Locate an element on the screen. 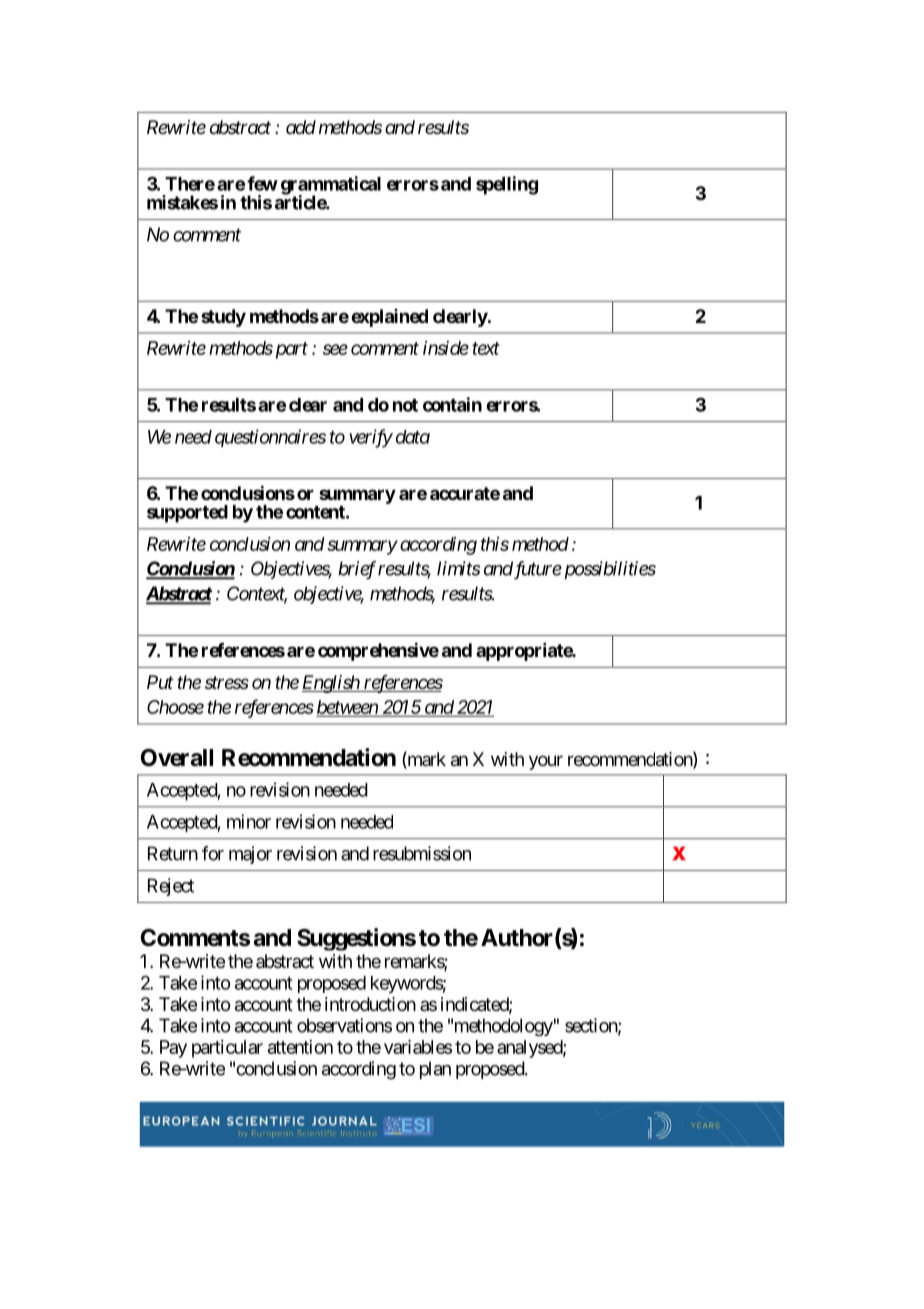 Image resolution: width=924 pixels, height=1309 pixels. brief is located at coordinates (357, 570).
